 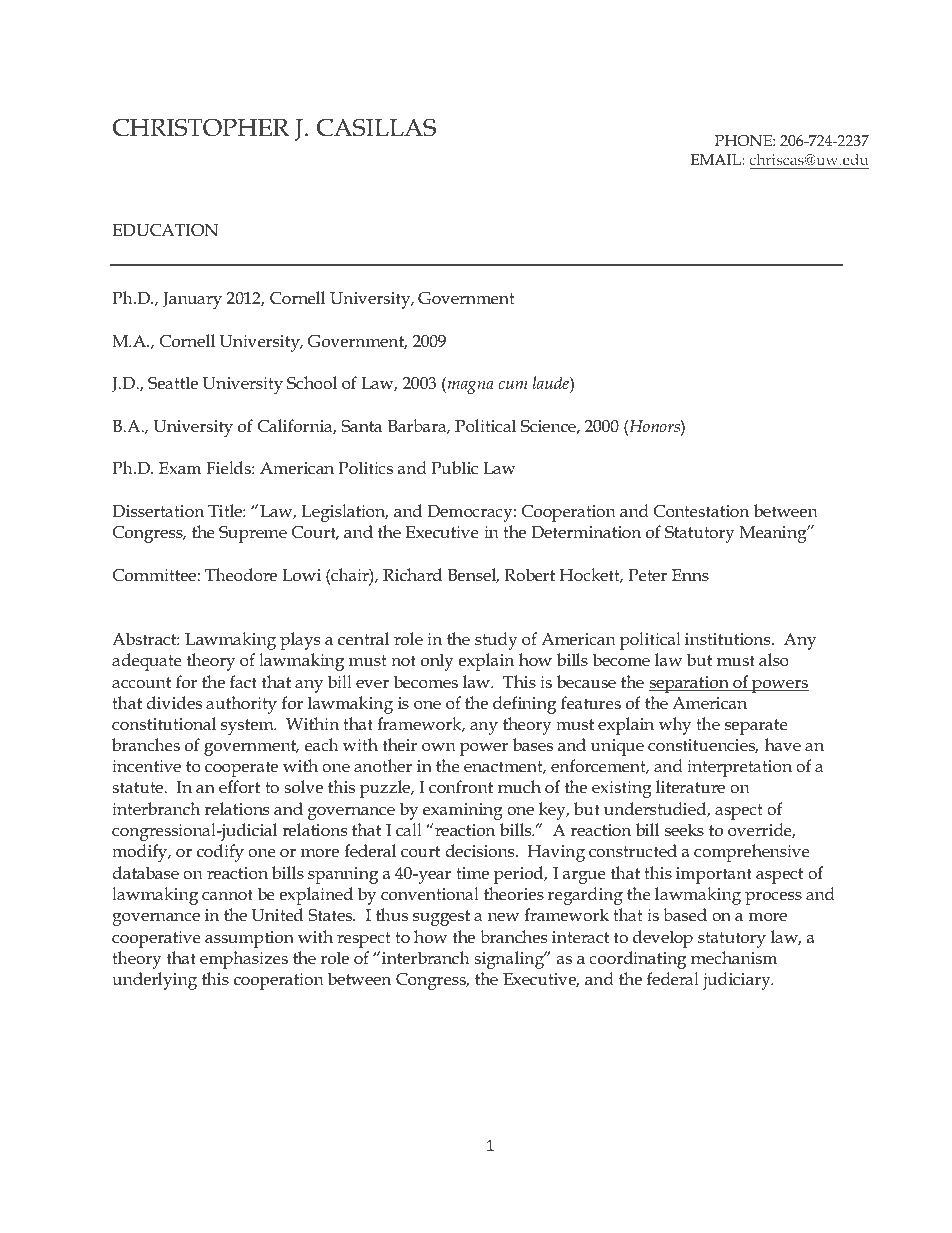 I want to click on signaling, so click(x=510, y=960).
